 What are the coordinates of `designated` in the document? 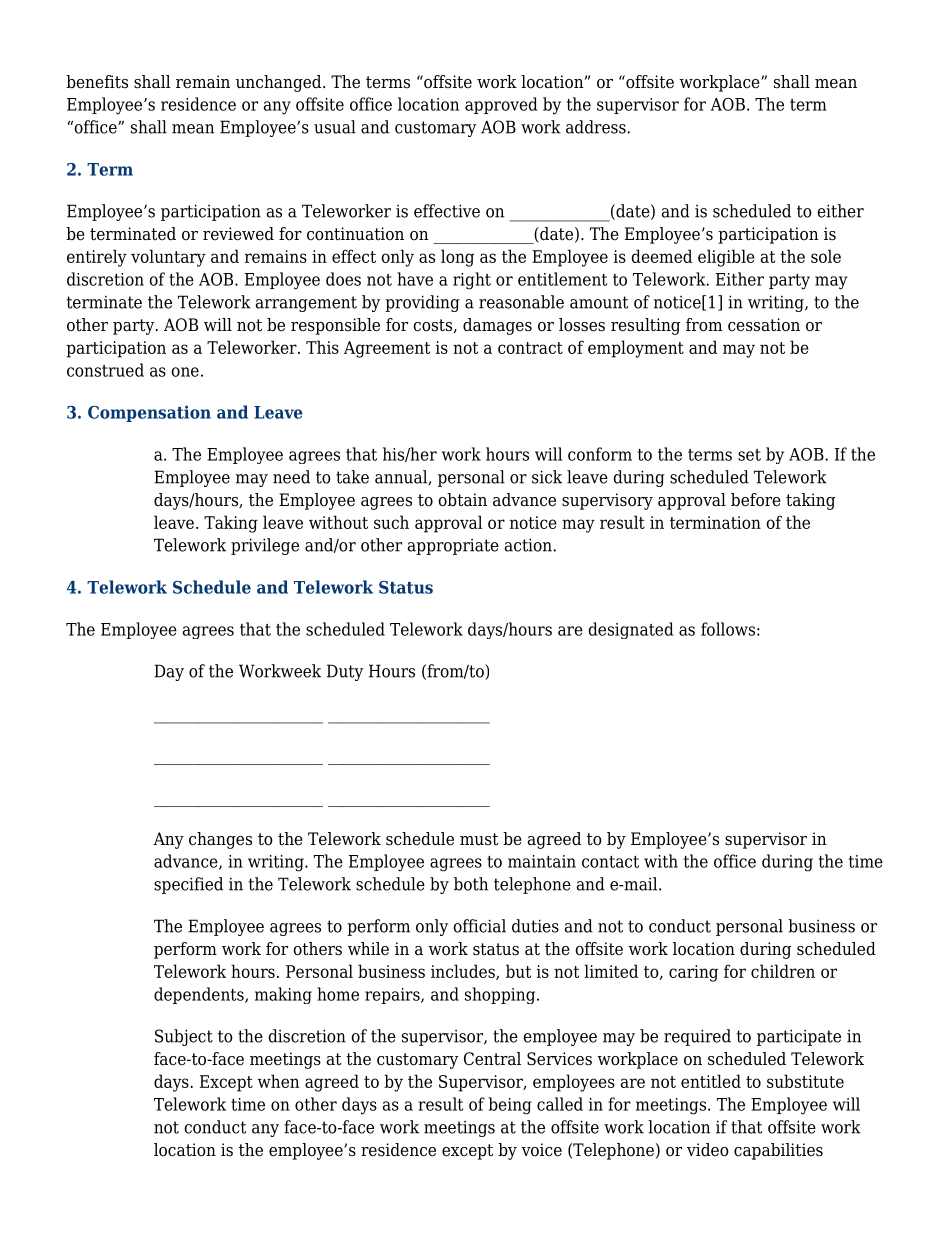 It's located at (631, 630).
